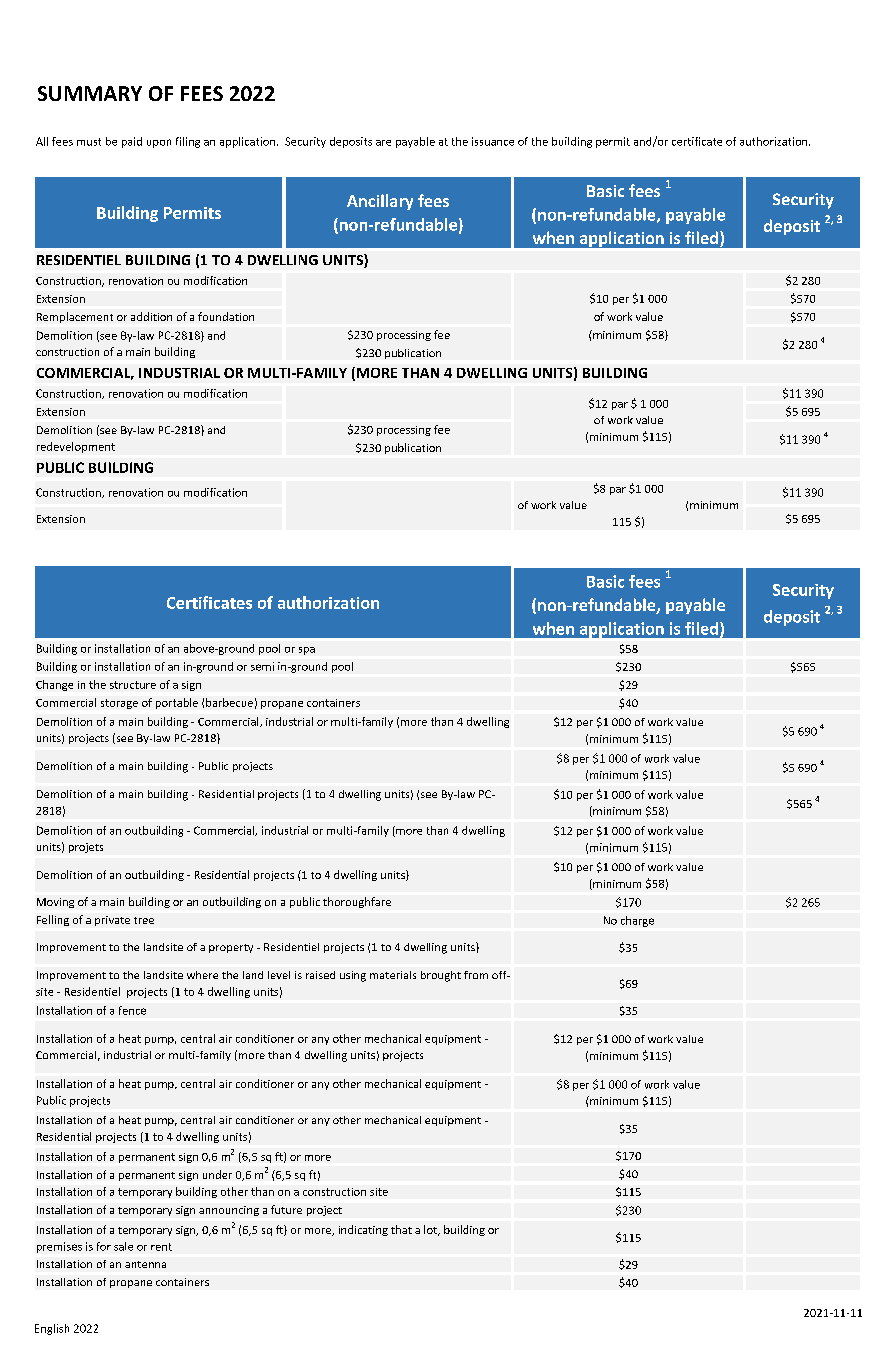 The width and height of the screenshot is (896, 1371). I want to click on charge, so click(637, 921).
